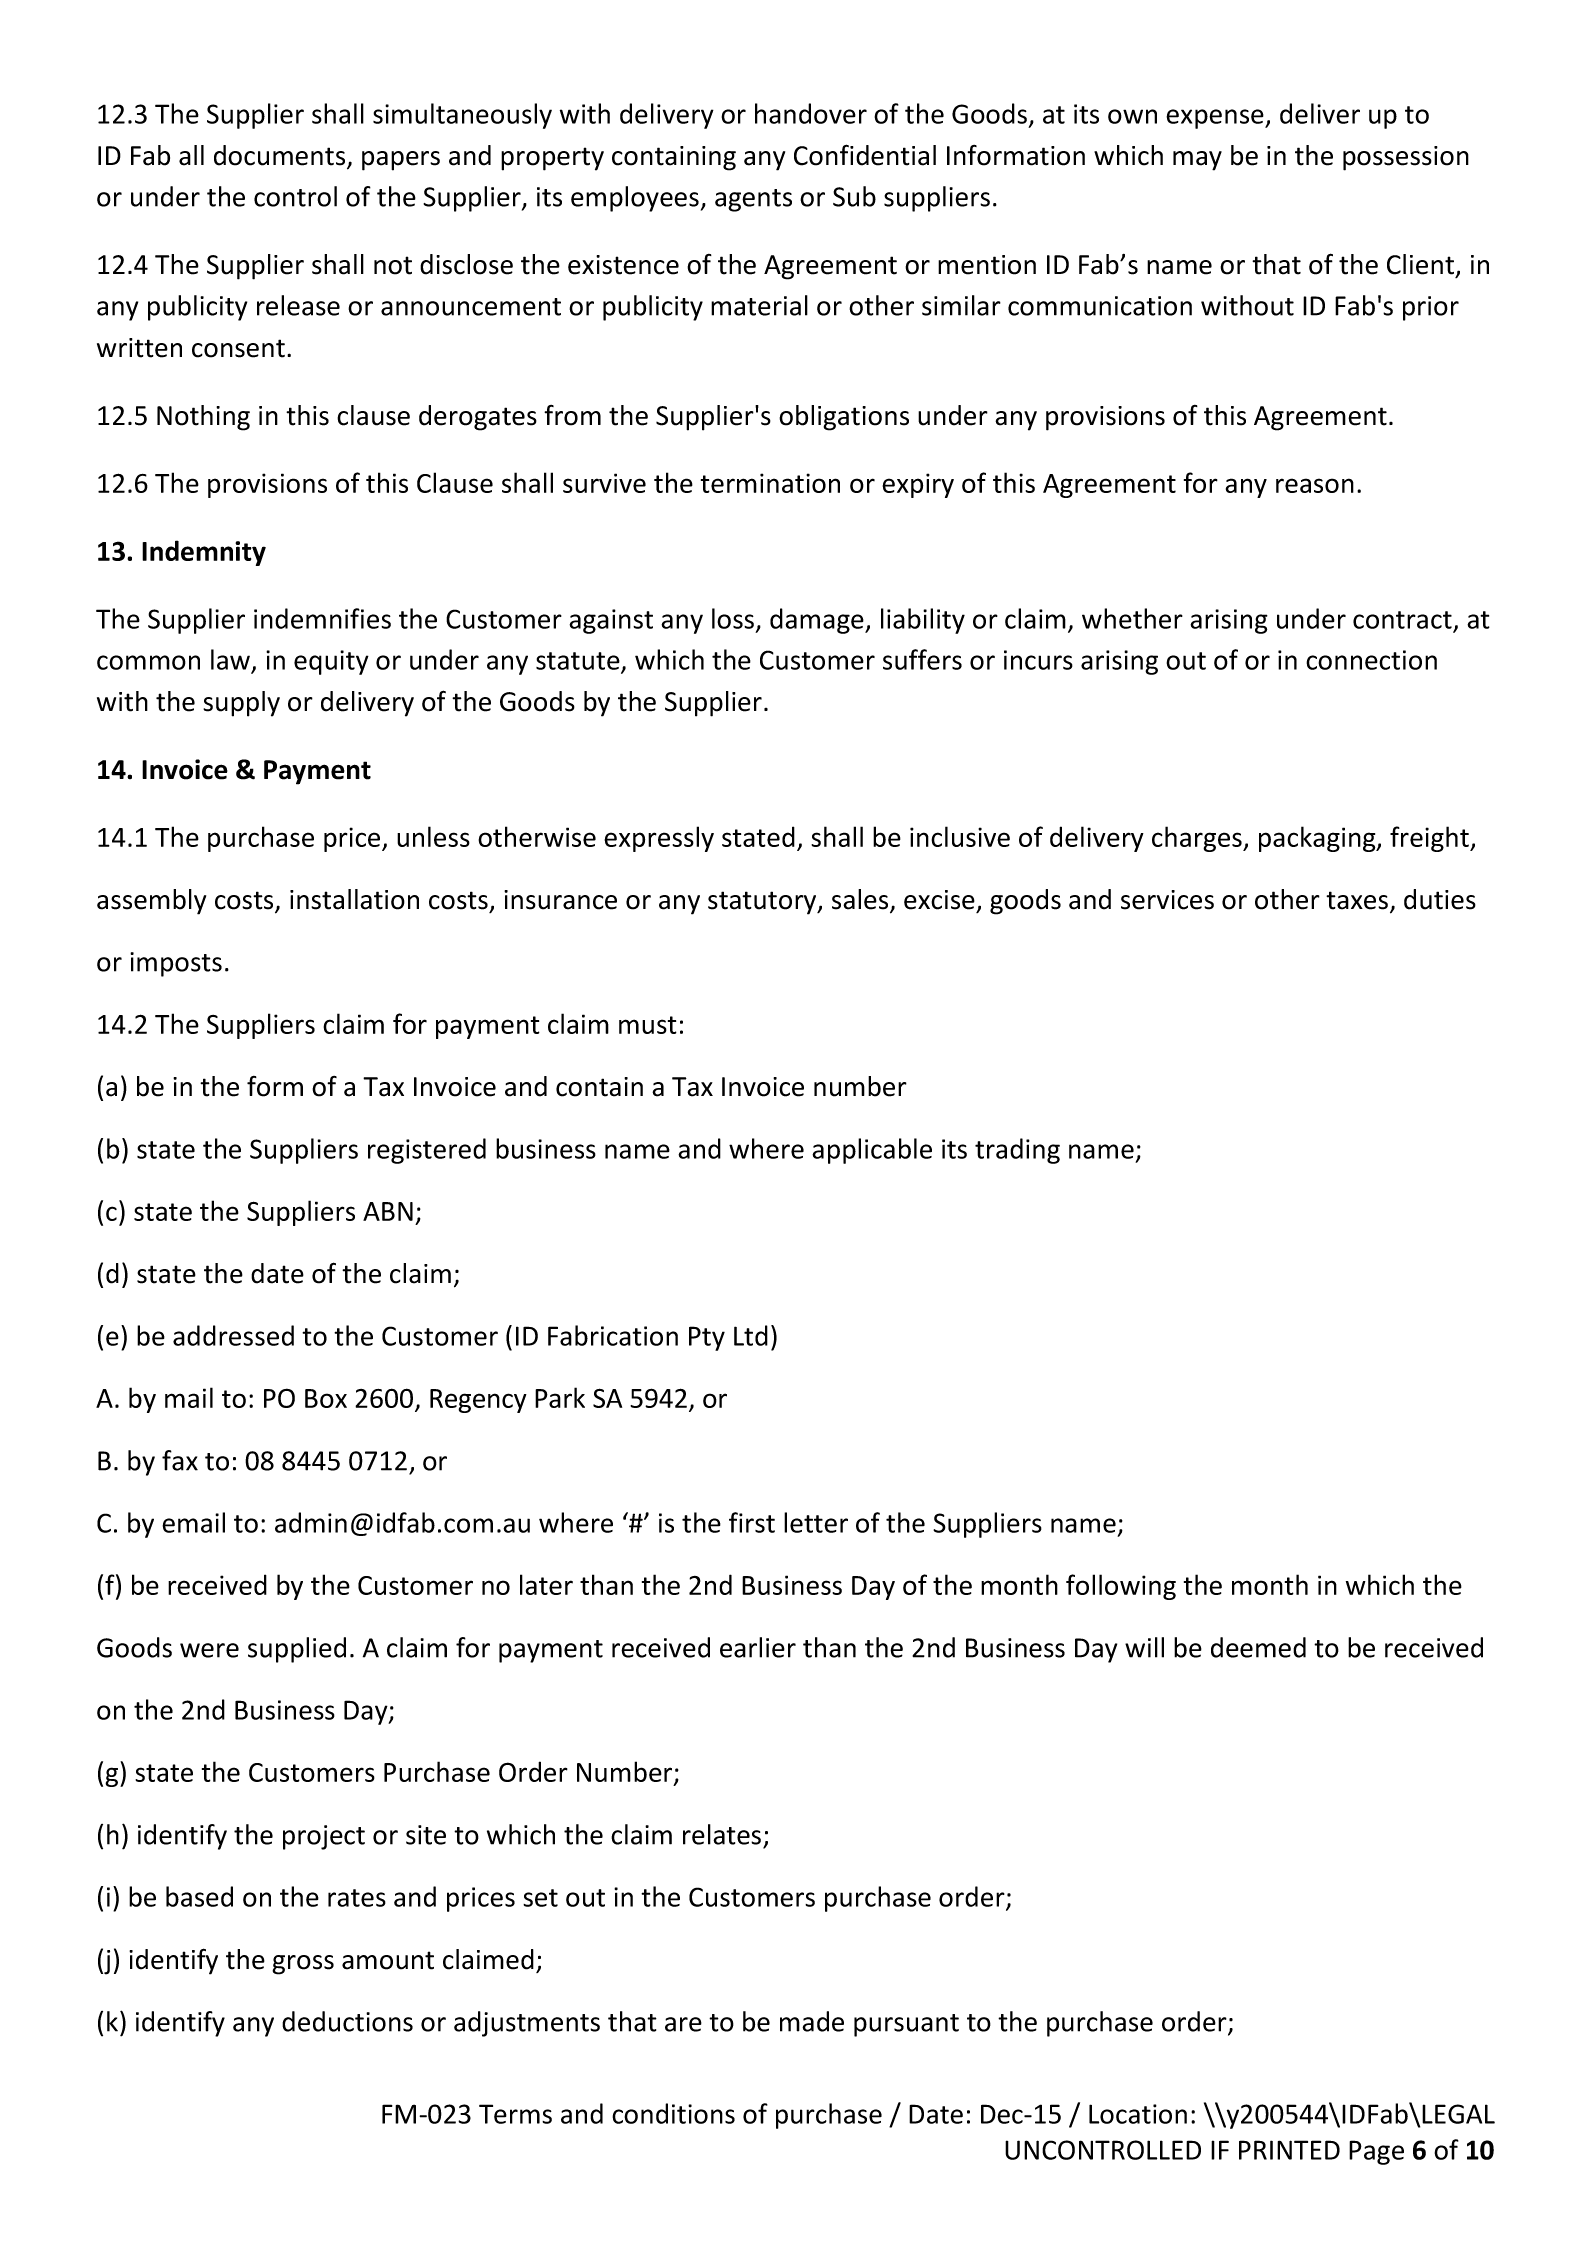 This screenshot has height=2249, width=1591. What do you see at coordinates (753, 200) in the screenshot?
I see `agents` at bounding box center [753, 200].
